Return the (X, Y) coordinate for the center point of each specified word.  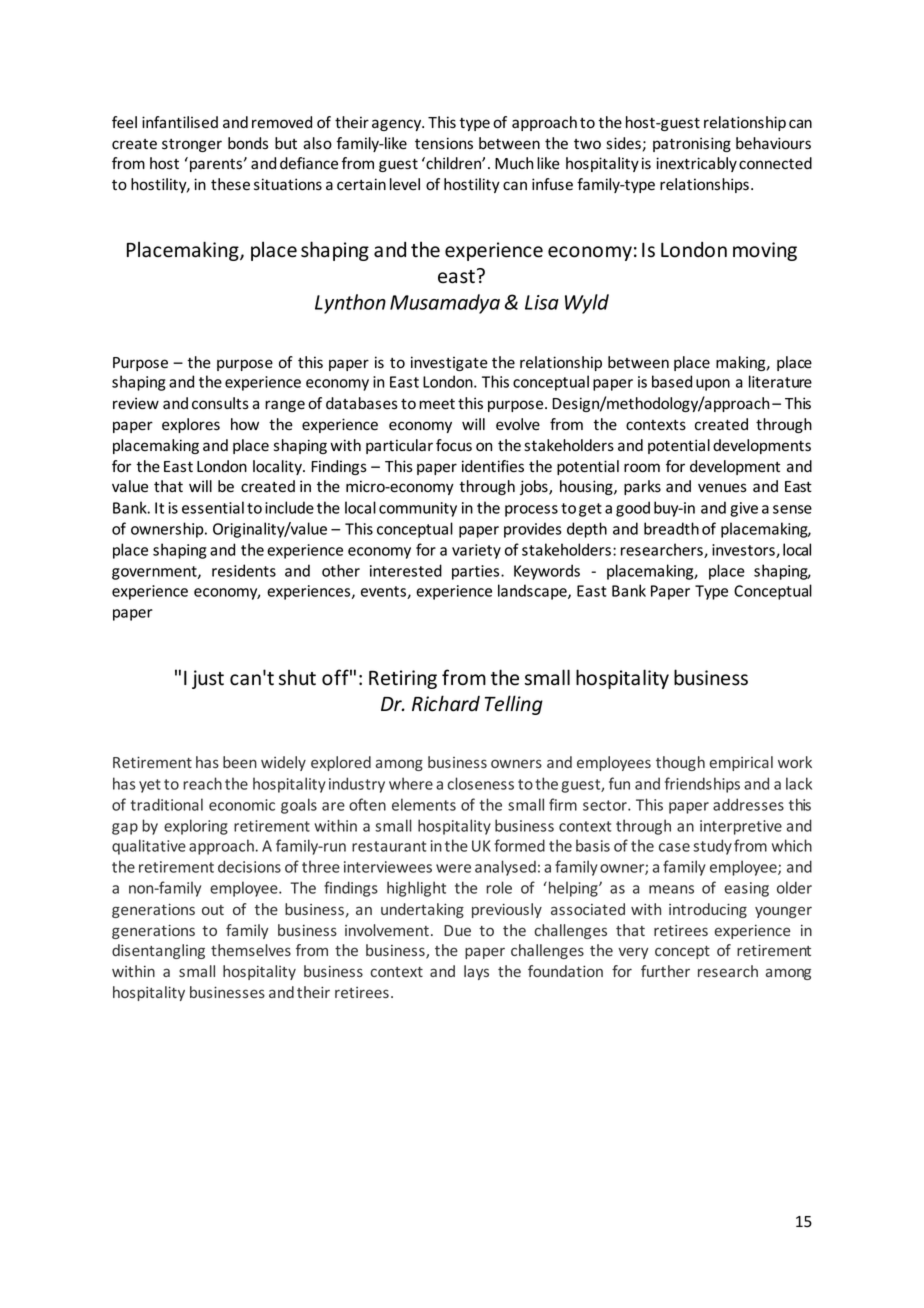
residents (244, 570)
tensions (444, 143)
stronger (192, 145)
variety (476, 551)
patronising (692, 144)
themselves (251, 950)
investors (744, 551)
